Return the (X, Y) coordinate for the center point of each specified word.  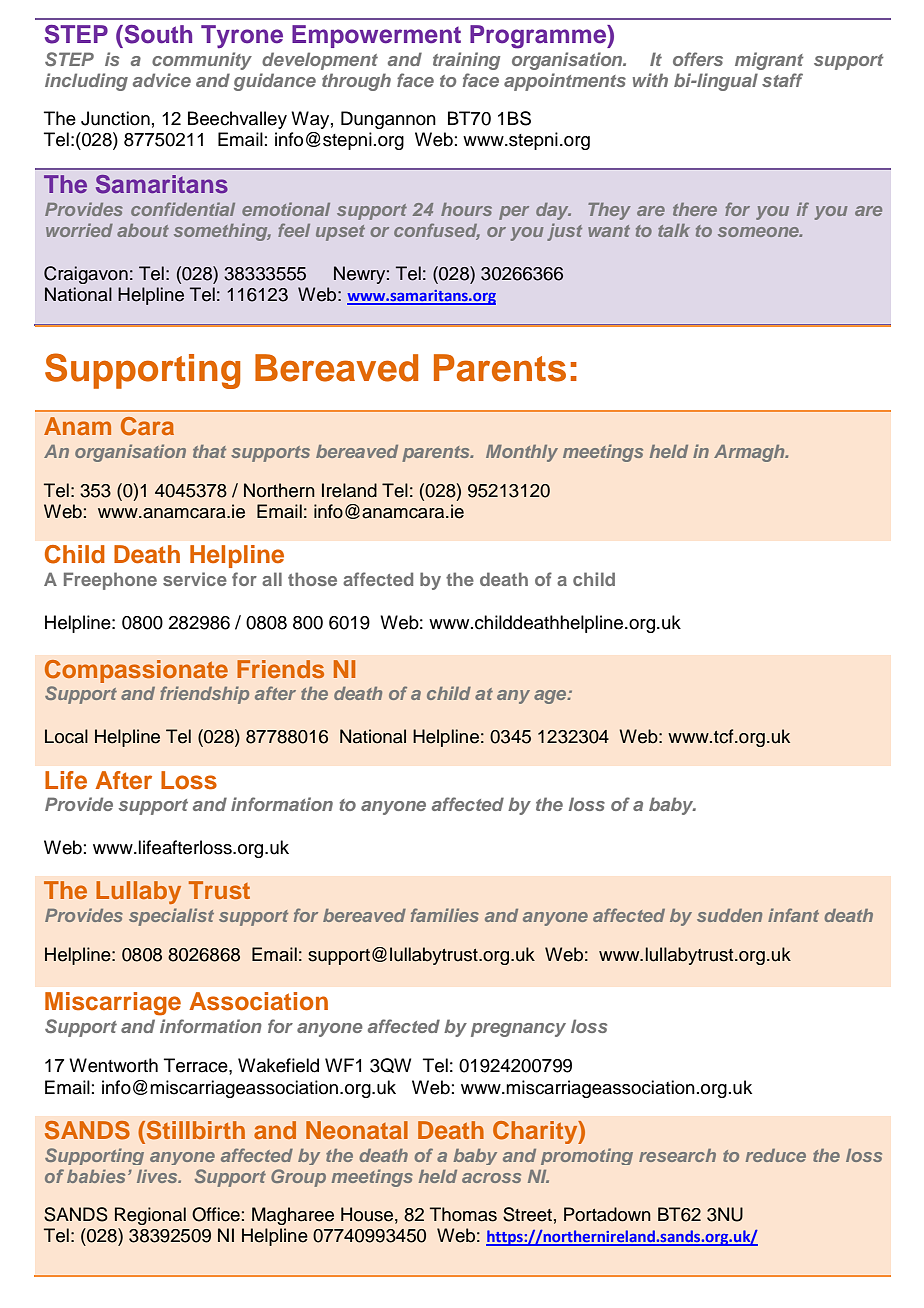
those (312, 579)
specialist (171, 917)
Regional (150, 1216)
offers (698, 59)
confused (437, 231)
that (209, 451)
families (445, 915)
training (466, 61)
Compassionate (136, 671)
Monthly (522, 453)
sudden (729, 915)
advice (162, 80)
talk (674, 230)
